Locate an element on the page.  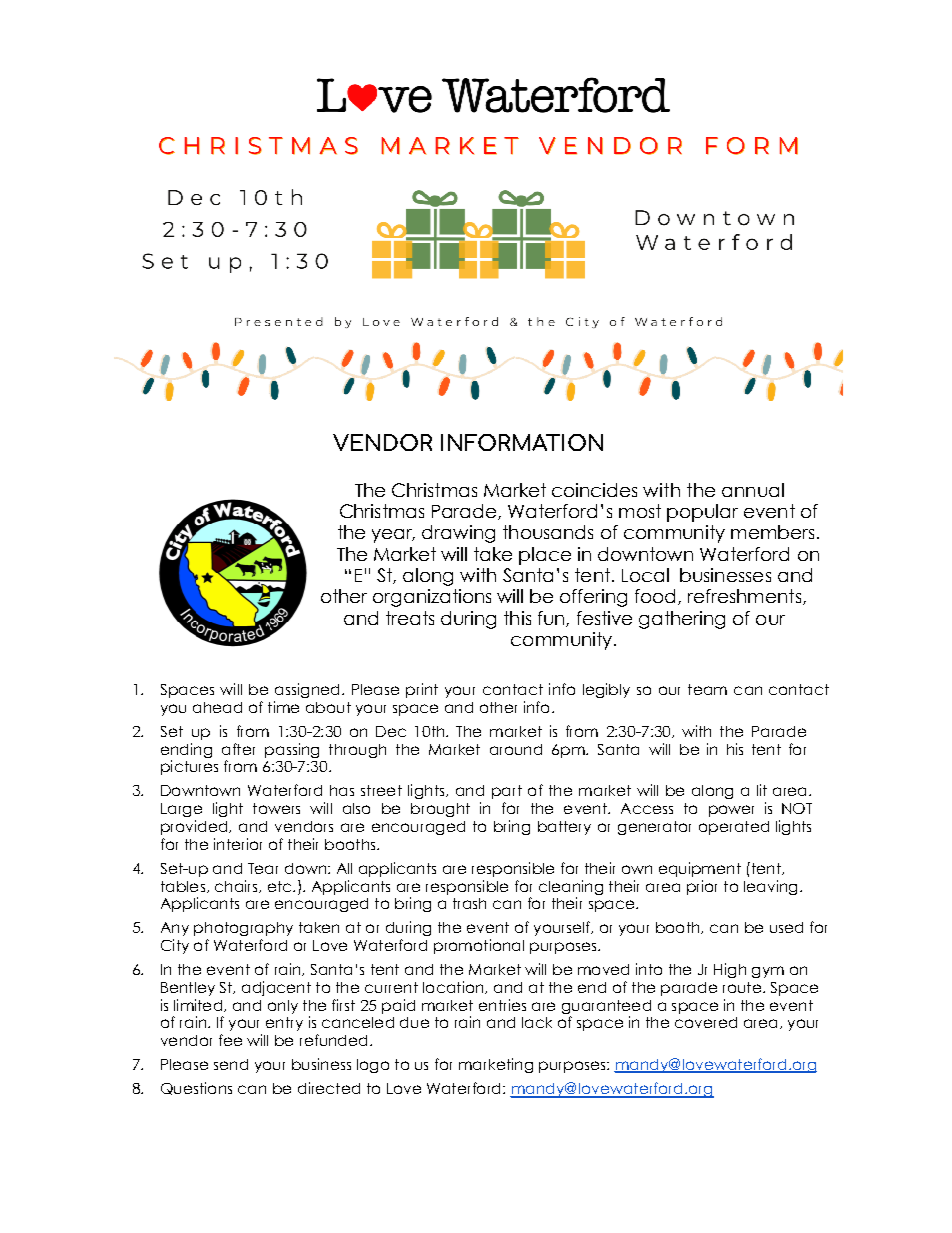
part is located at coordinates (507, 792).
